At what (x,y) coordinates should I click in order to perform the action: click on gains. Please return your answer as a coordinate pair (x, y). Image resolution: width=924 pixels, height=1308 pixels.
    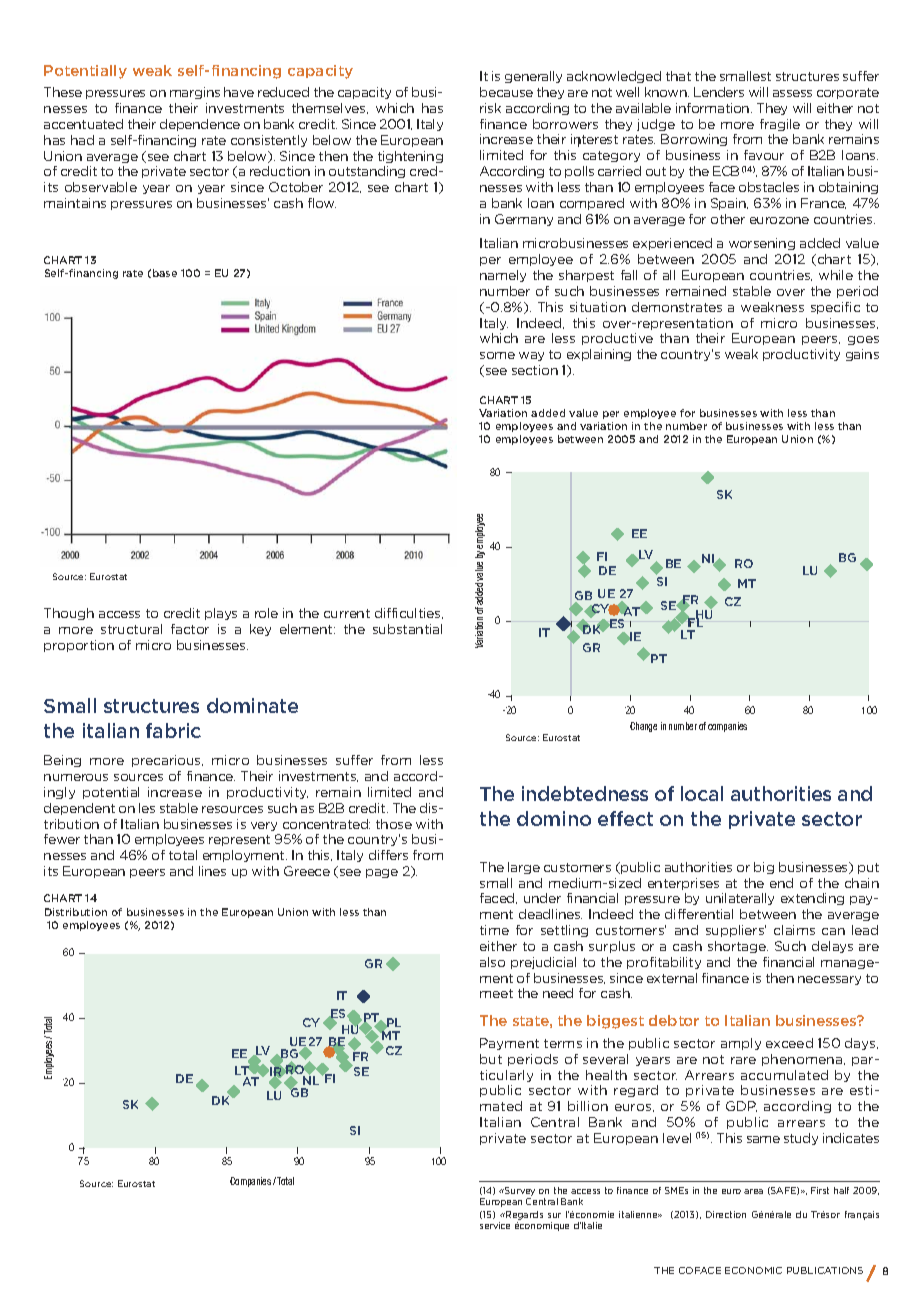
    Looking at the image, I should click on (862, 355).
